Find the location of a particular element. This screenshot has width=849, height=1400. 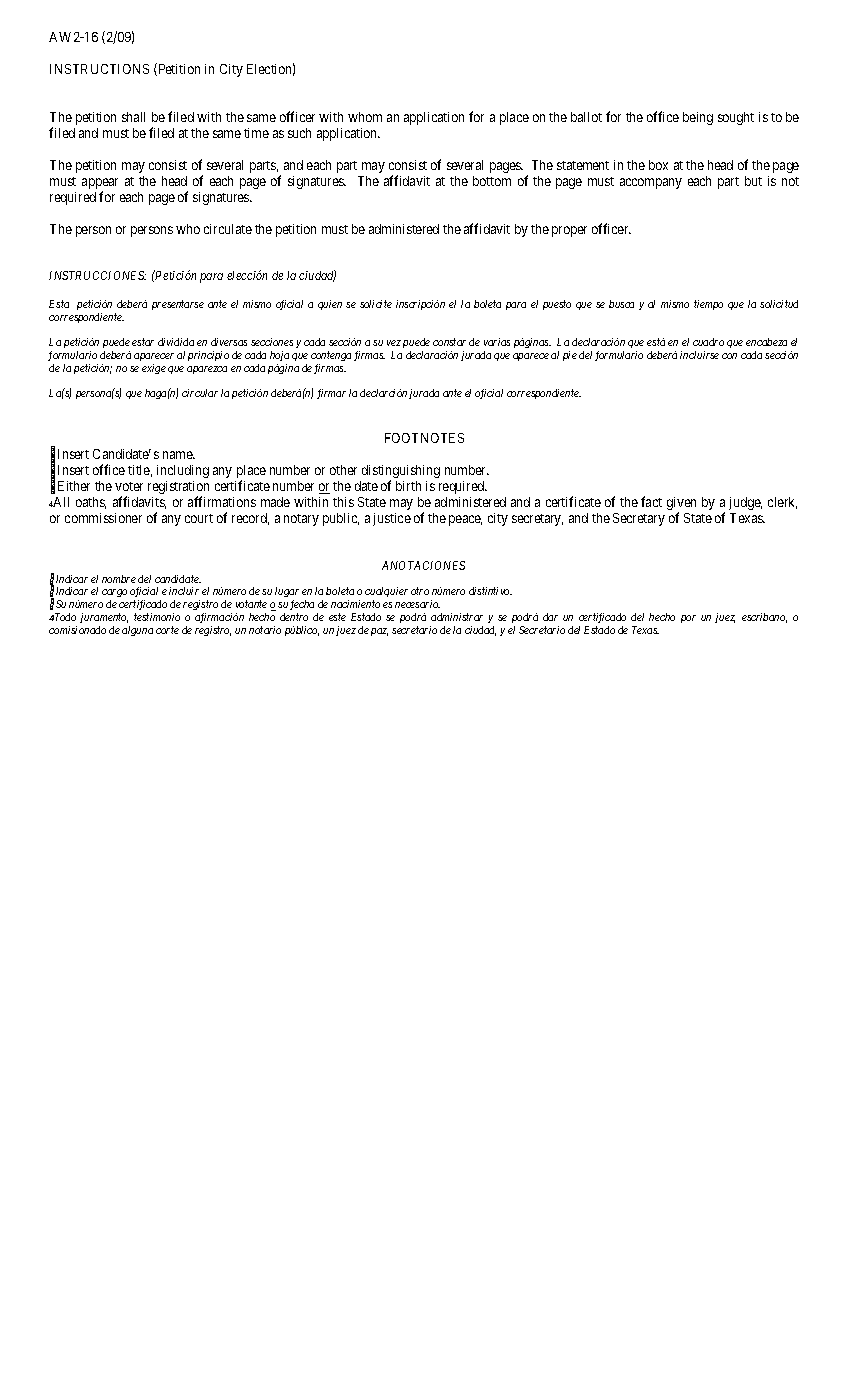

fact is located at coordinates (651, 501).
